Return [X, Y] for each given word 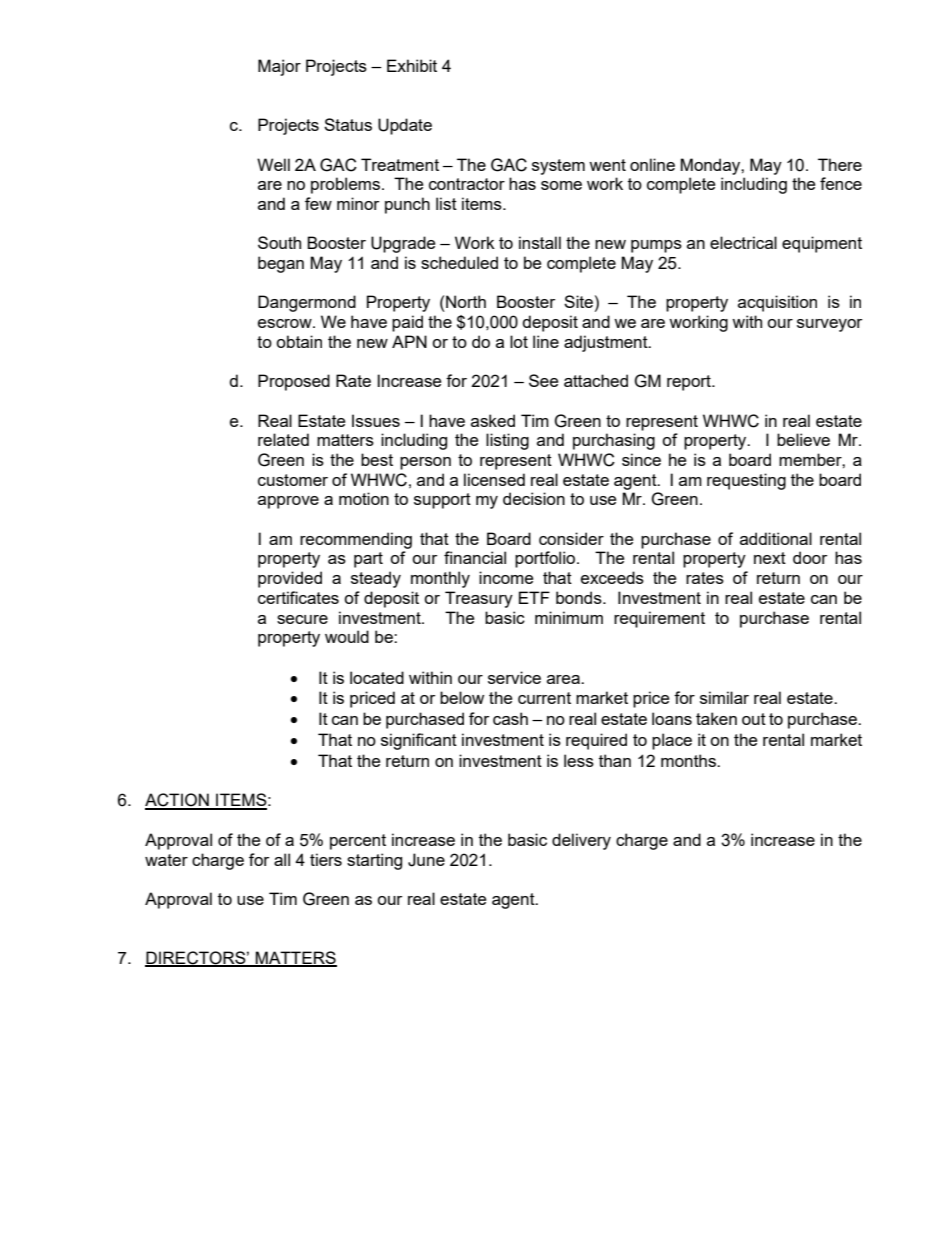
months [689, 760]
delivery [581, 841]
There [840, 164]
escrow [286, 323]
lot [519, 341]
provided [290, 579]
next [770, 558]
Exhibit [412, 65]
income [506, 577]
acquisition [777, 303]
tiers [326, 859]
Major [279, 67]
